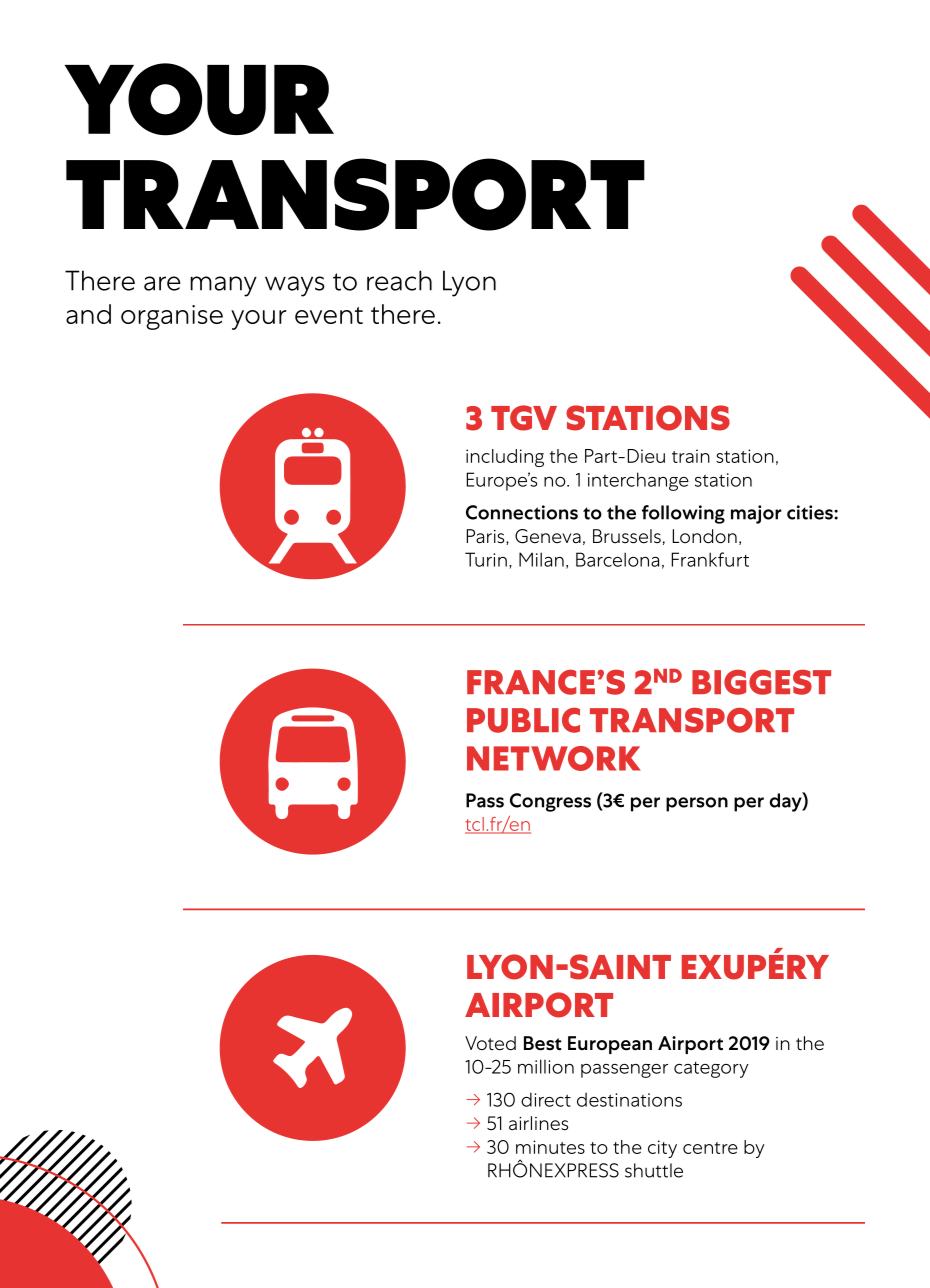 The width and height of the screenshot is (930, 1288). I want to click on NETWORK, so click(554, 758).
